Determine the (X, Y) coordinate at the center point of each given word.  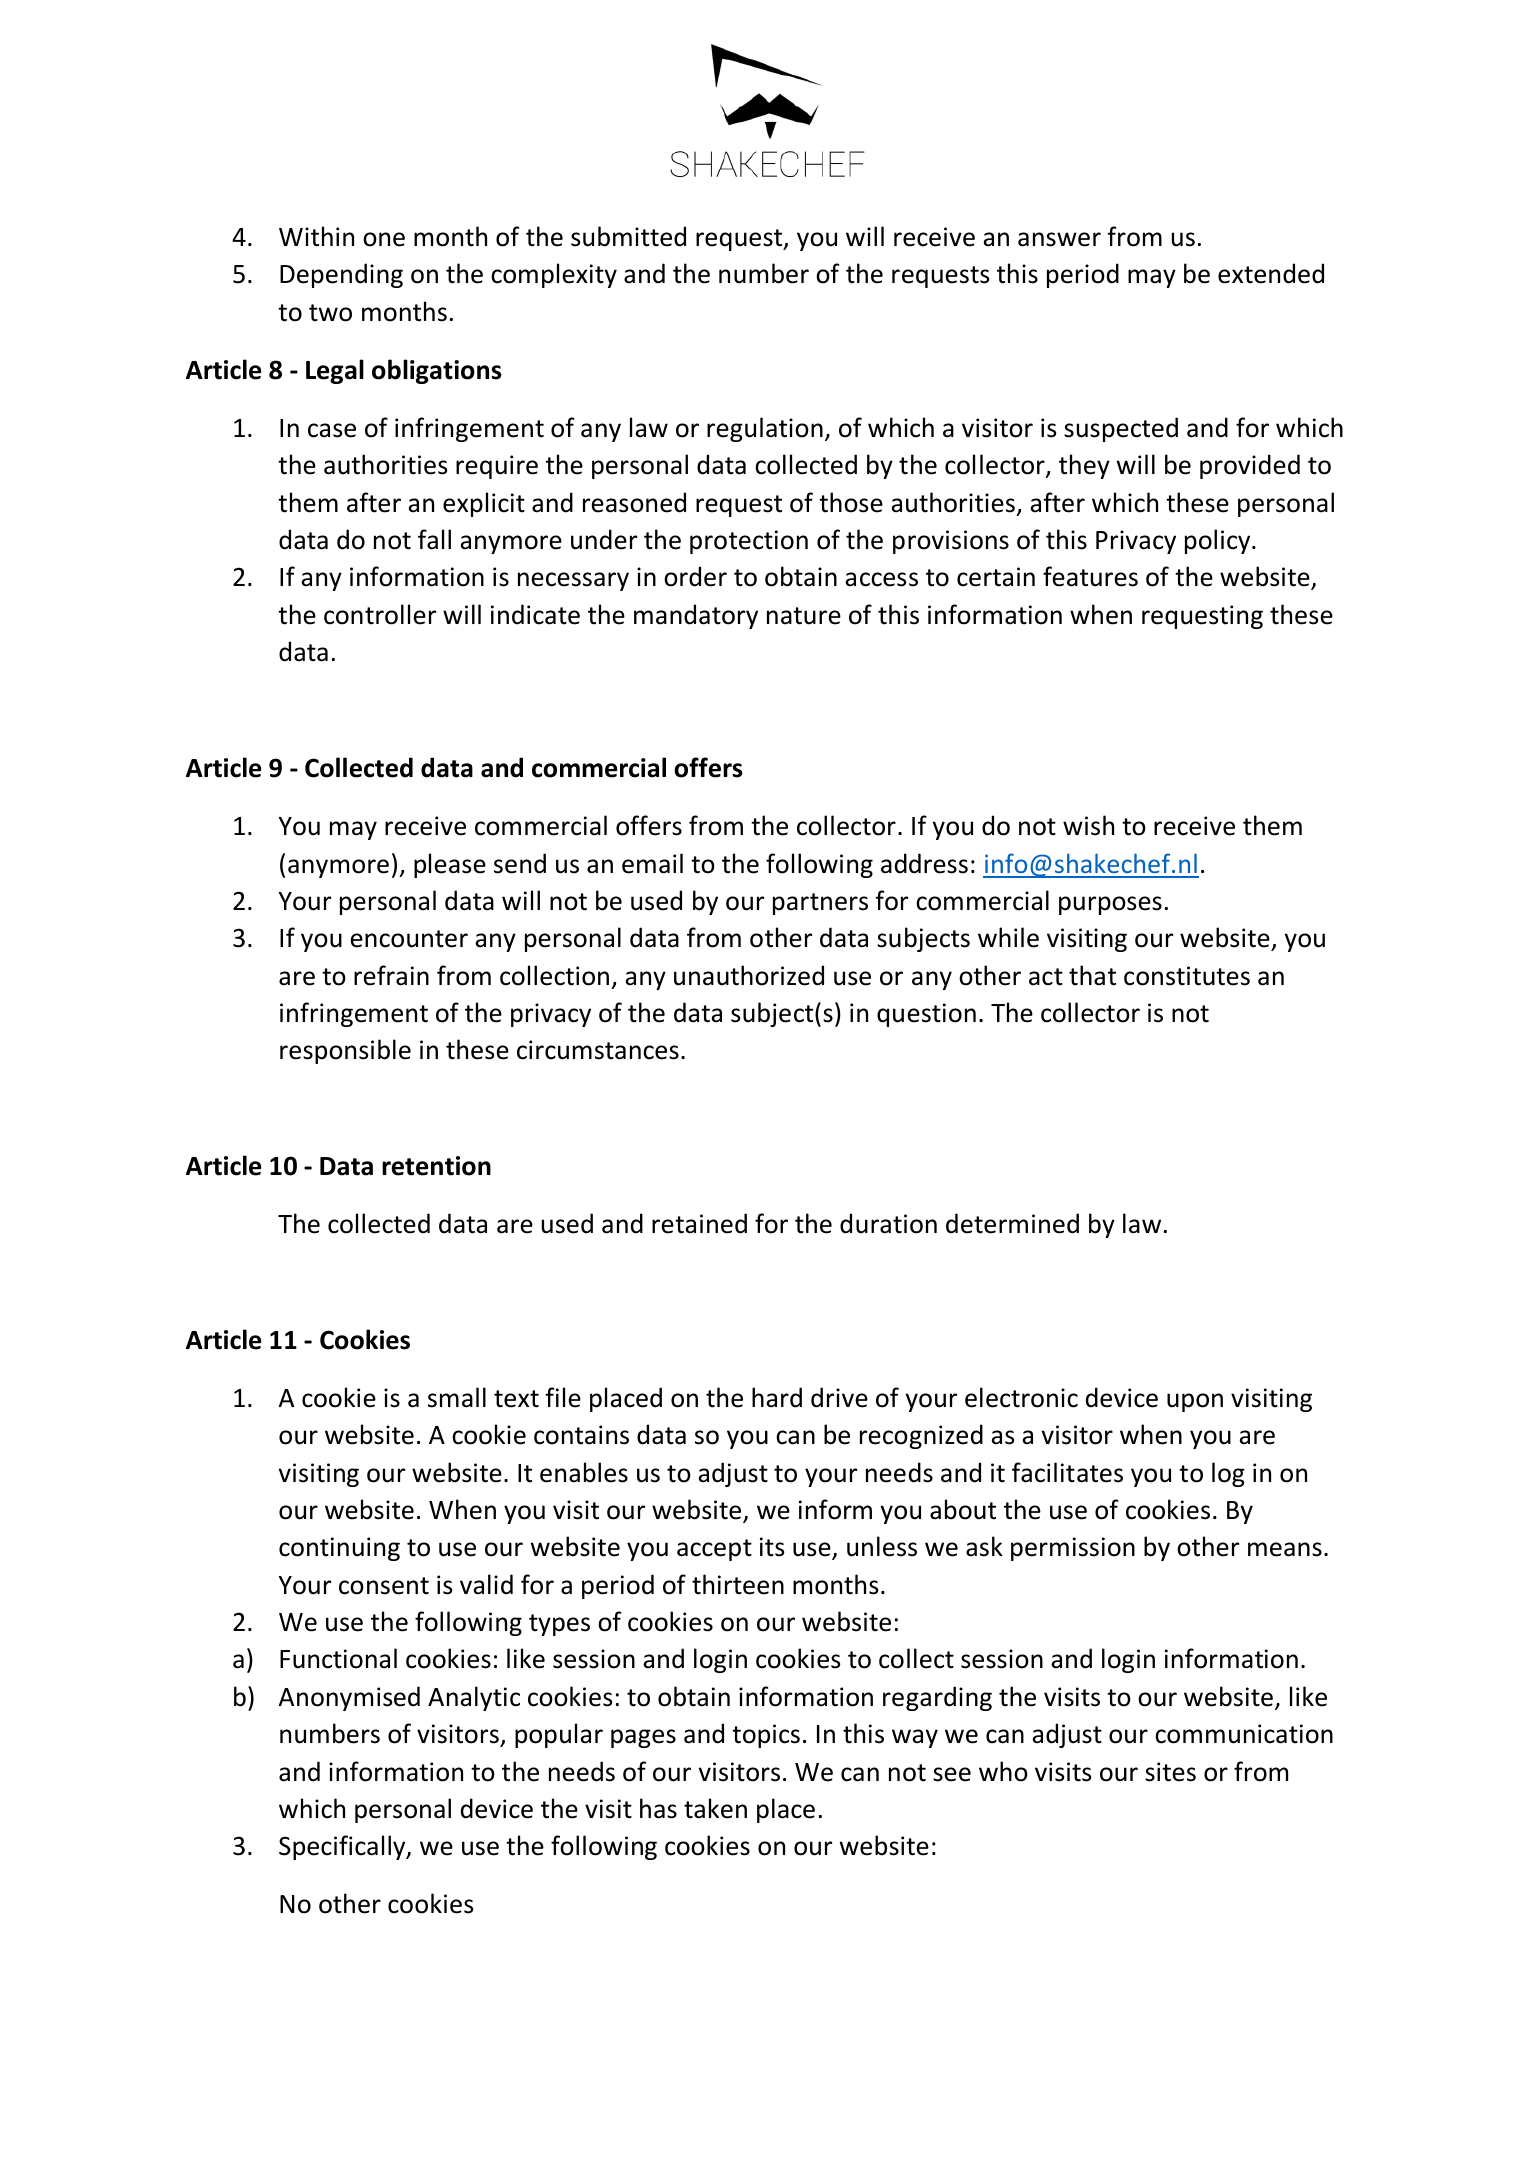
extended (1271, 273)
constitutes (1187, 976)
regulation (765, 429)
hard (777, 1397)
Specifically (343, 1847)
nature (804, 616)
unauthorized (749, 975)
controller (380, 614)
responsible (345, 1051)
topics (766, 1736)
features (1090, 576)
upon (1195, 1402)
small (457, 1397)
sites (1170, 1772)
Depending (341, 275)
